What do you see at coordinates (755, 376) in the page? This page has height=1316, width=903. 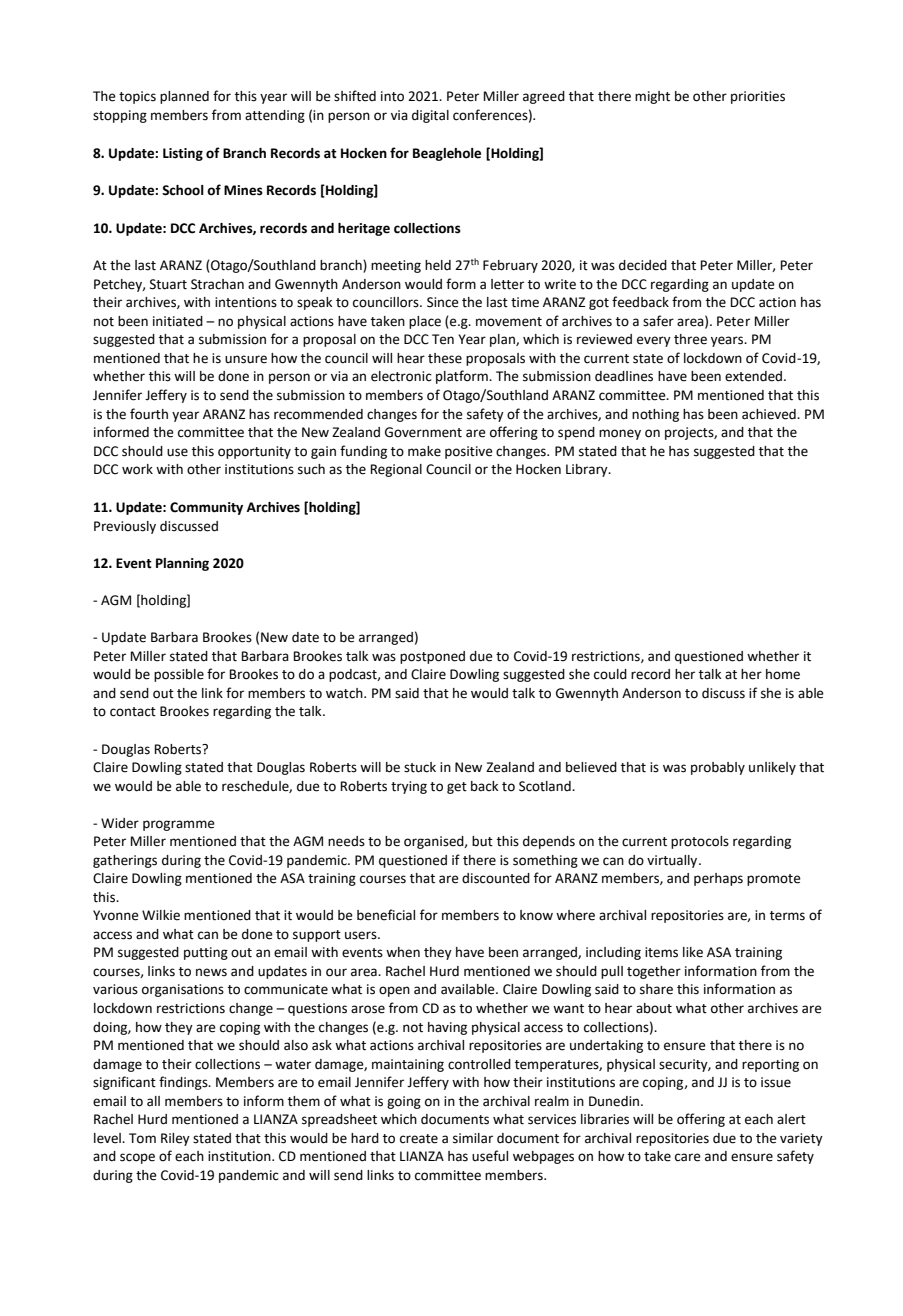 I see `extended` at bounding box center [755, 376].
